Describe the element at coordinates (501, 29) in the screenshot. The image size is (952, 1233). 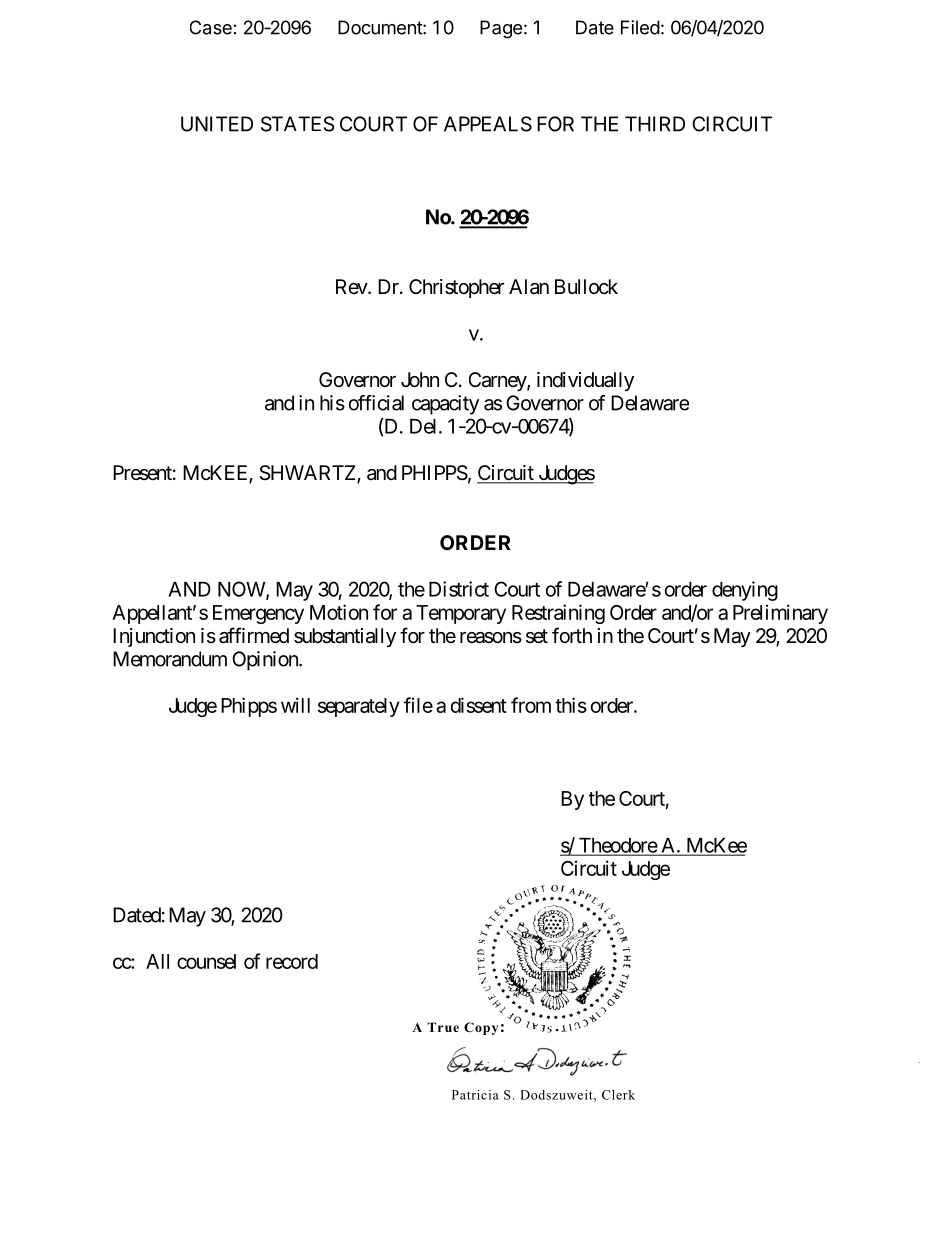
I see `Page` at that location.
